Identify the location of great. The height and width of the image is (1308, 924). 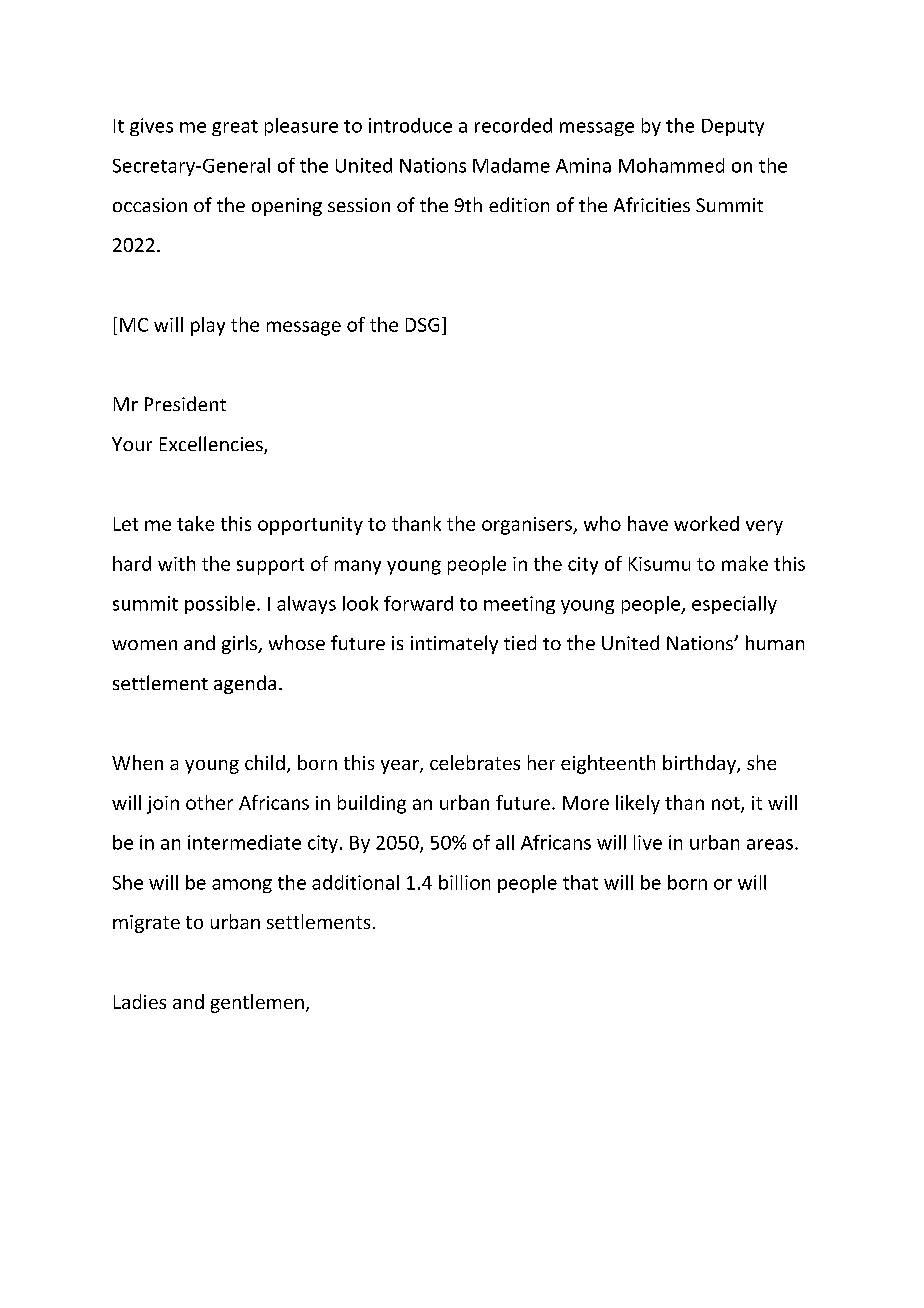
(235, 128).
